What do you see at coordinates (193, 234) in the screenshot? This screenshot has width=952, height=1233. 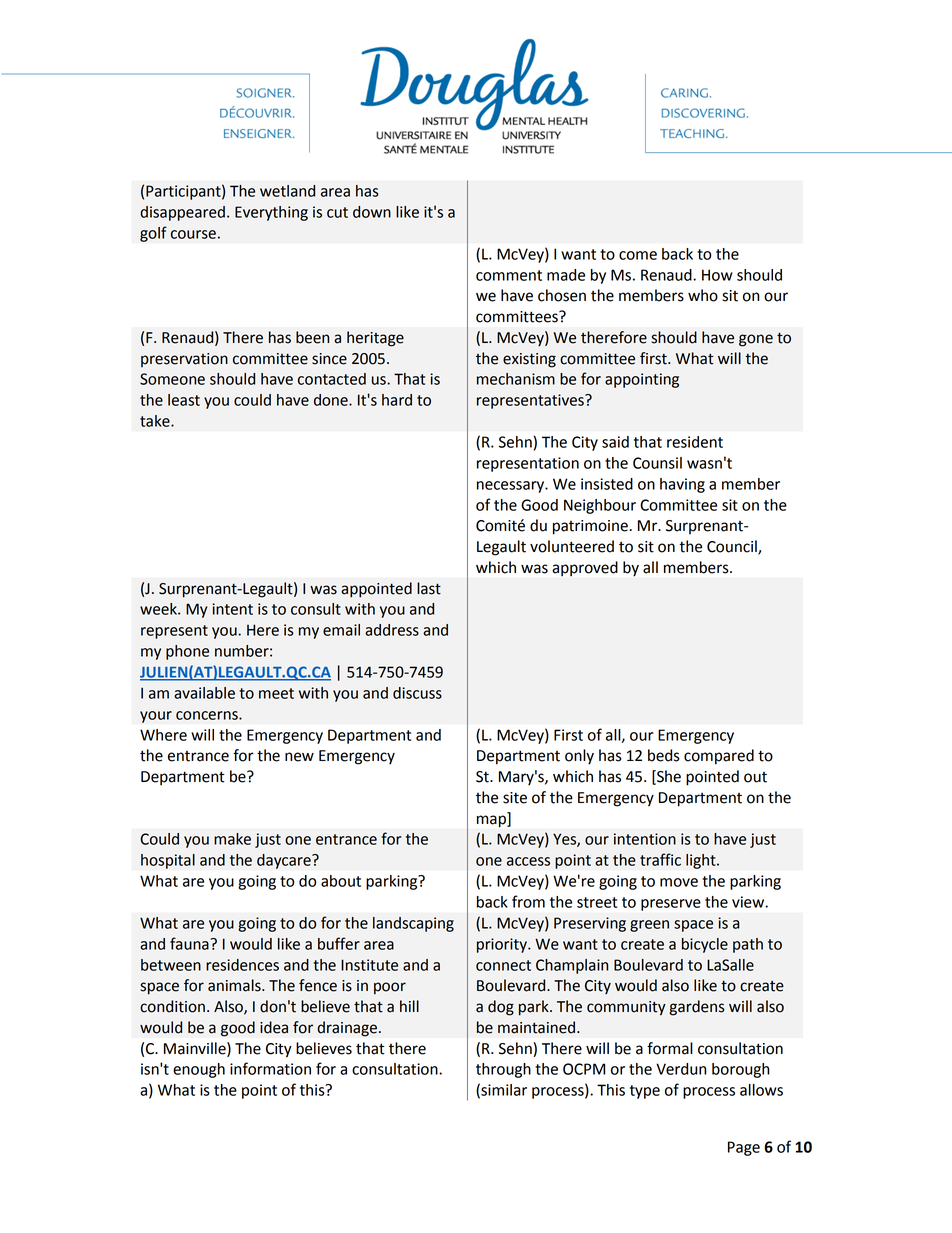 I see `course` at bounding box center [193, 234].
